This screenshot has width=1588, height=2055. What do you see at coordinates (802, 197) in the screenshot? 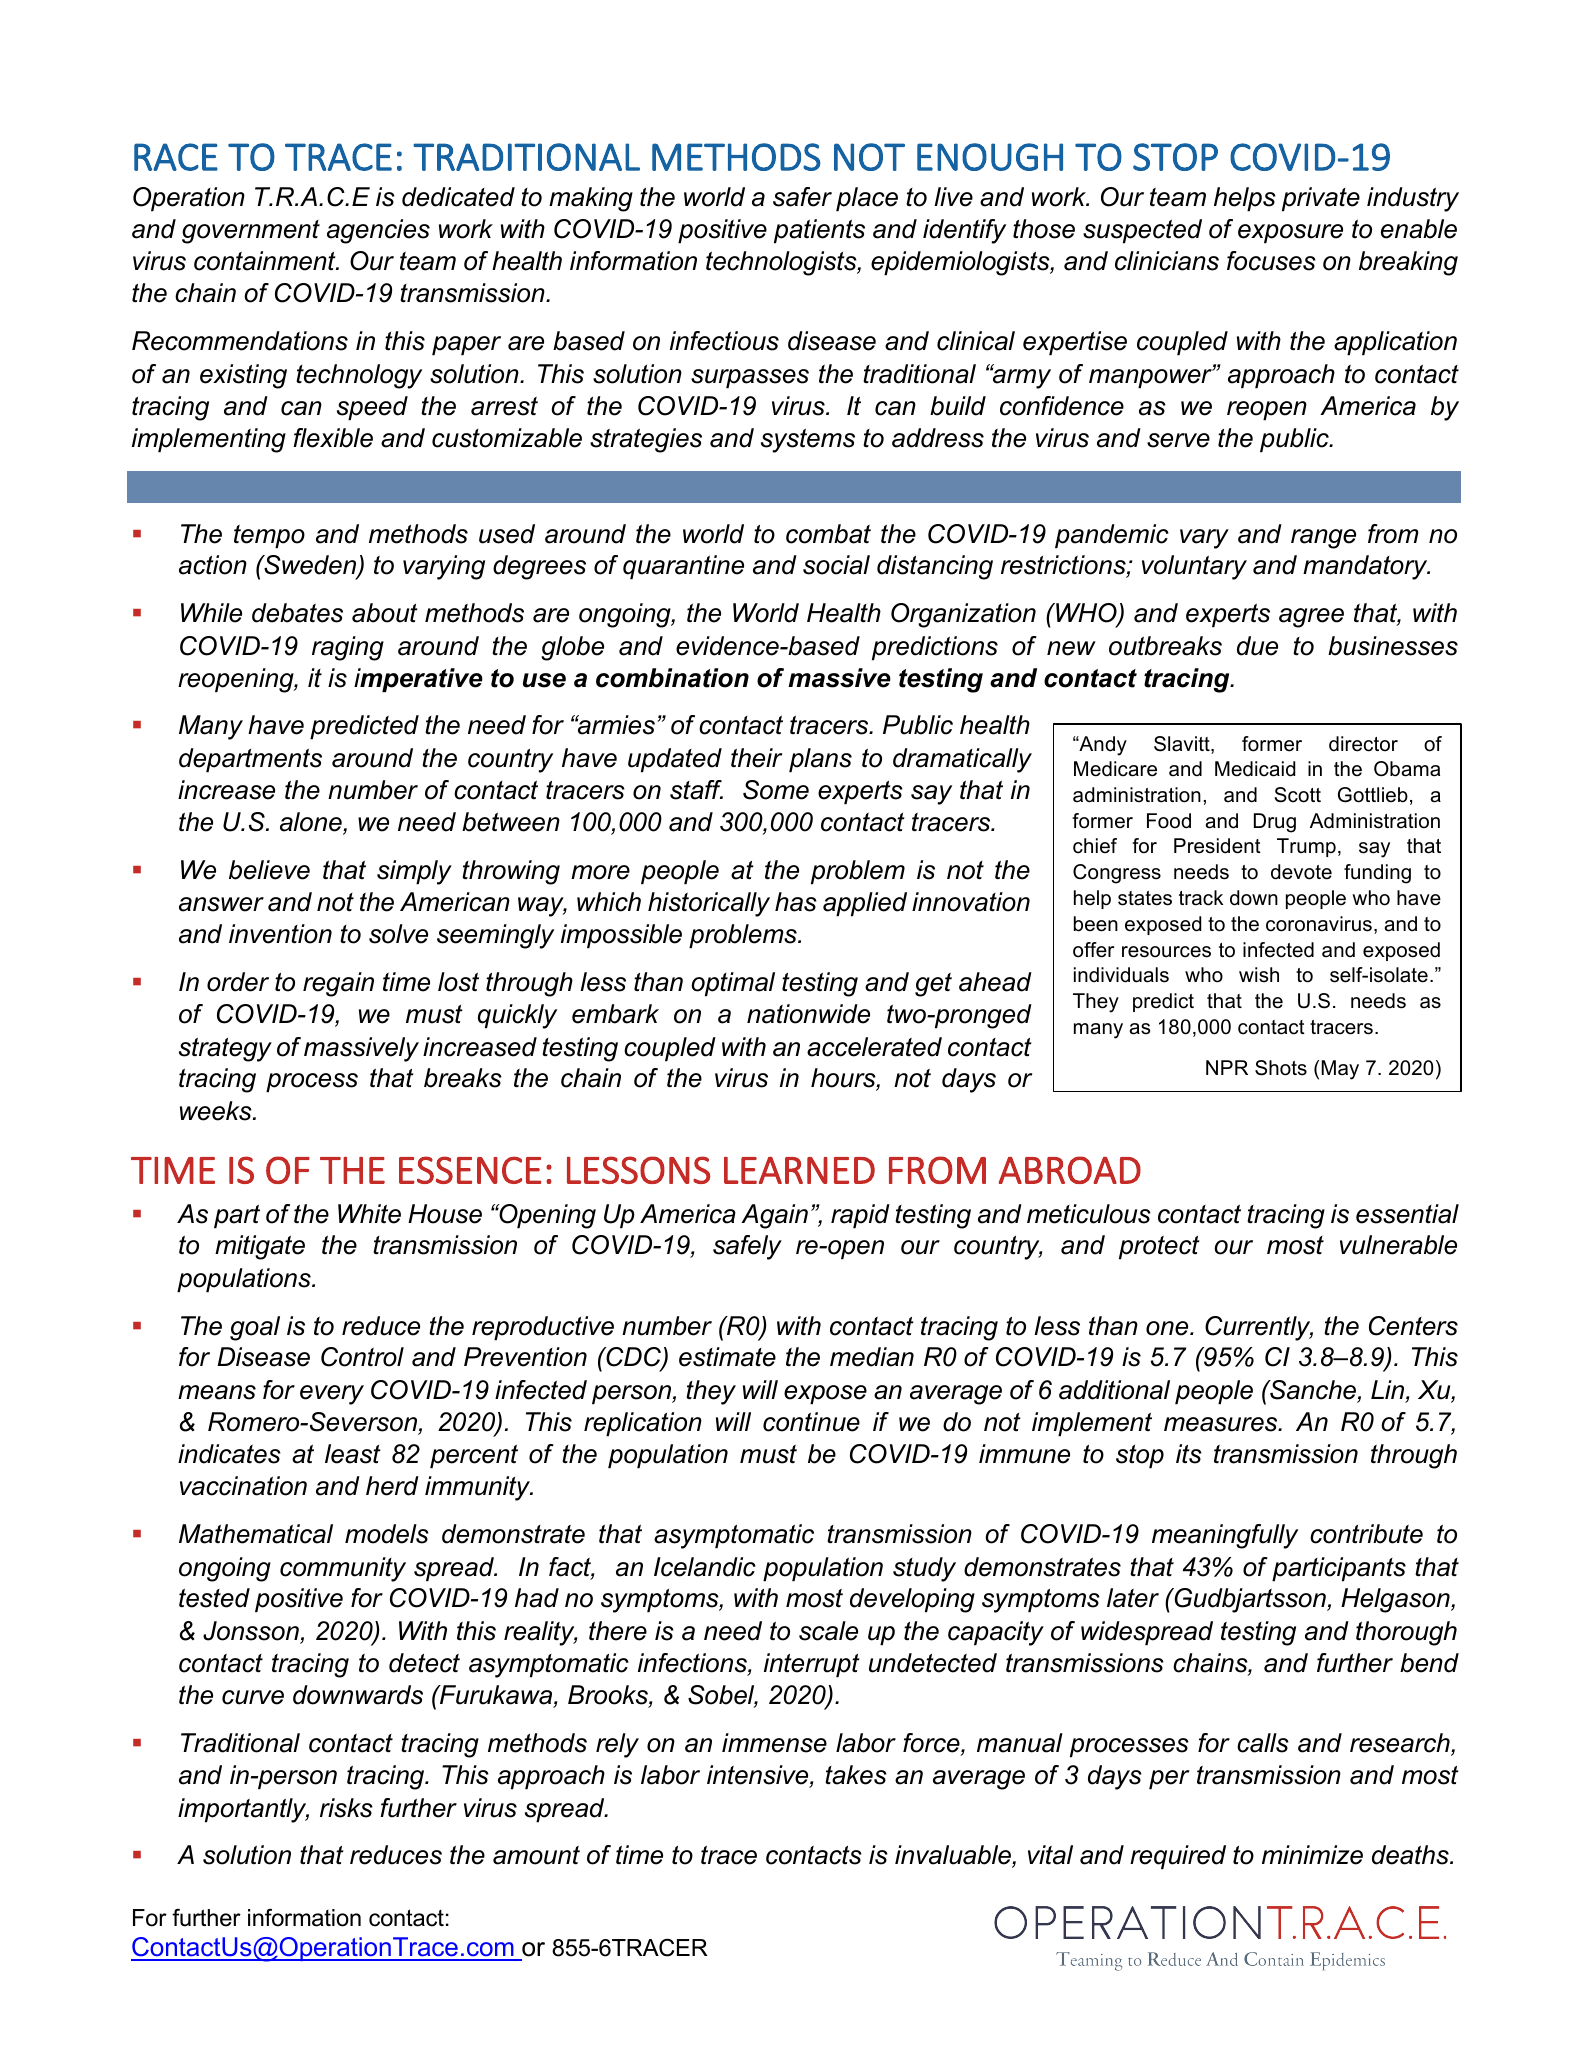
I see `safer` at bounding box center [802, 197].
